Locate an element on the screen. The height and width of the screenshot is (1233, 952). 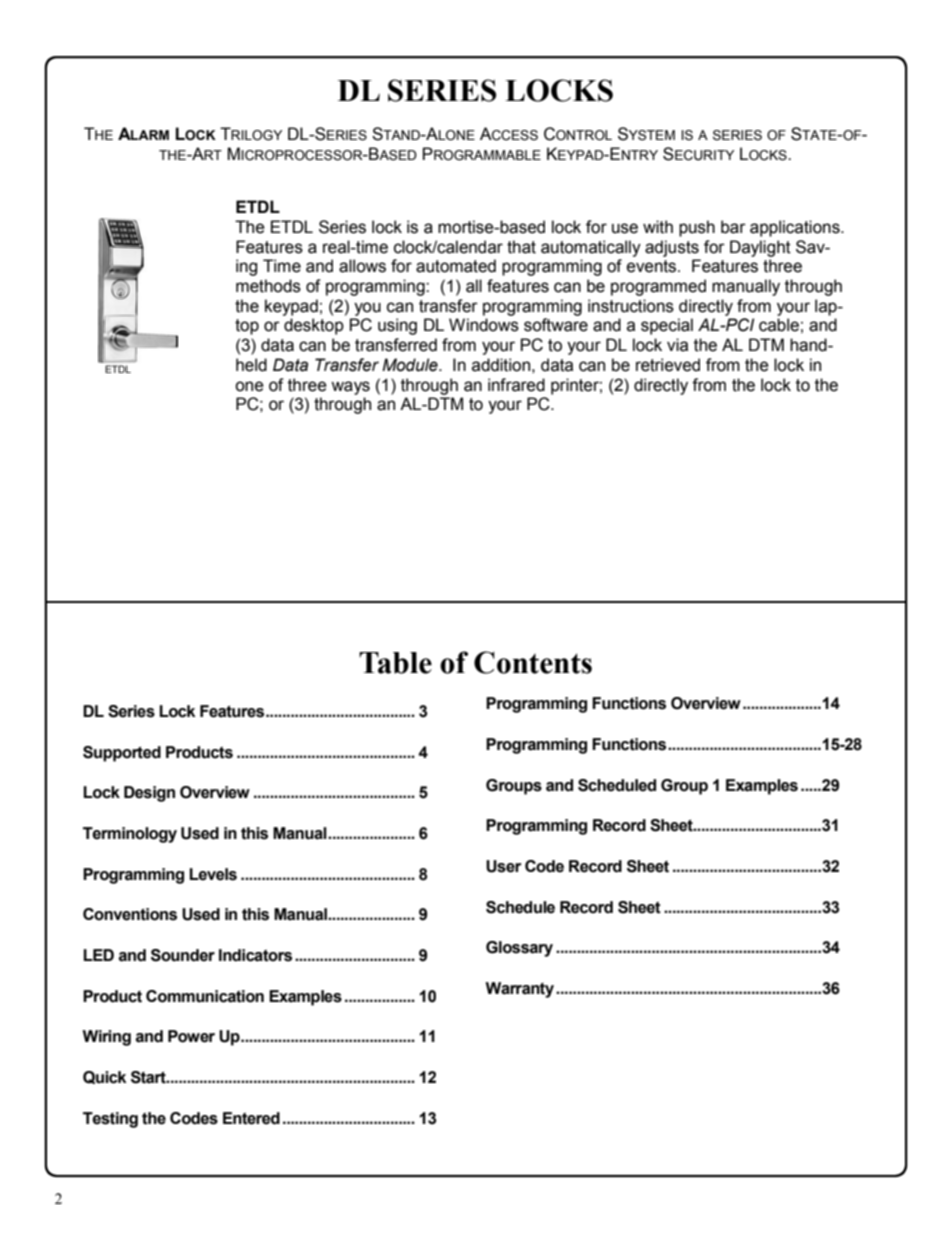
Table is located at coordinates (395, 663).
